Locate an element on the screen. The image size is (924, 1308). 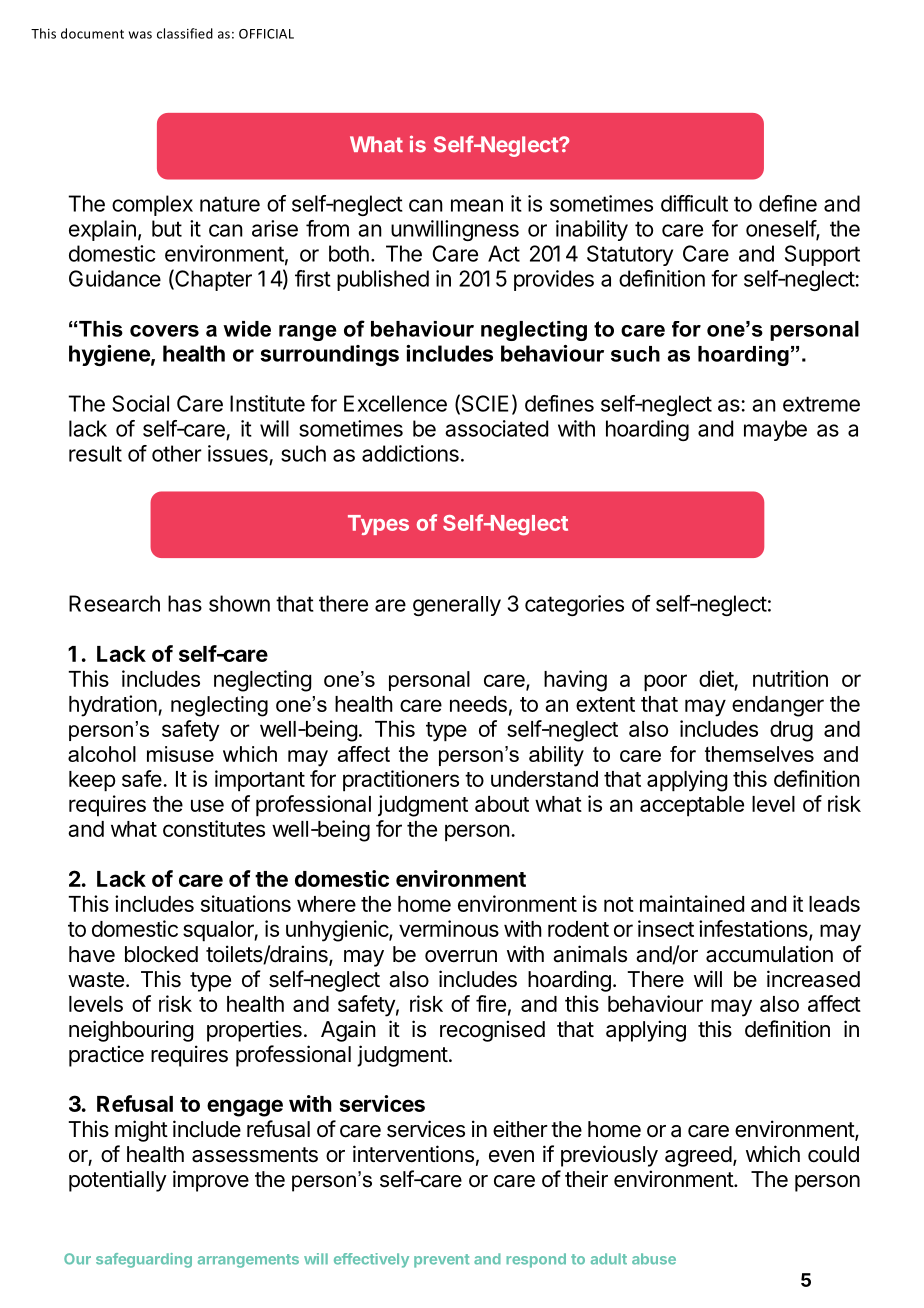
difficult is located at coordinates (694, 203).
